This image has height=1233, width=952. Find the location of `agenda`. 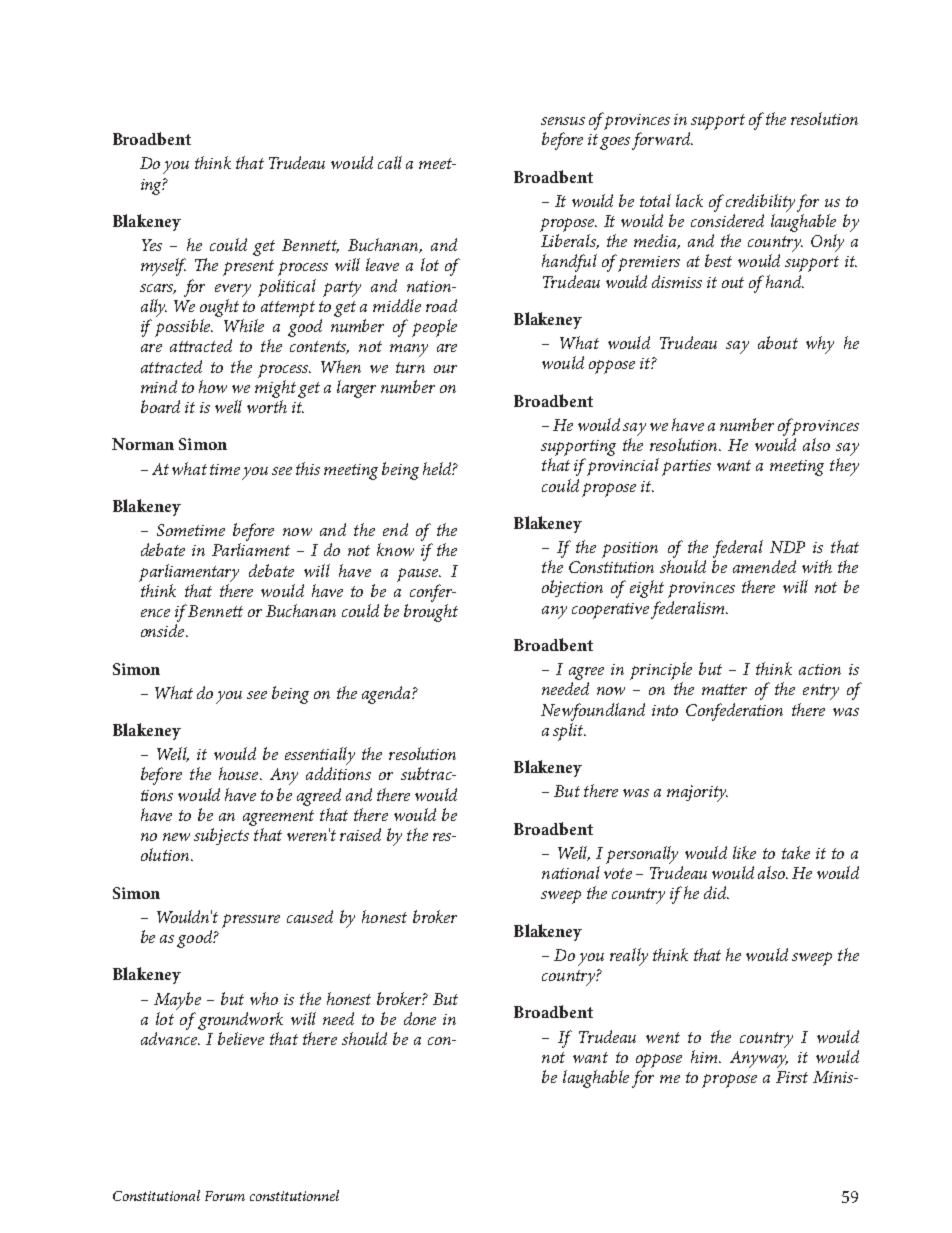

agenda is located at coordinates (387, 695).
